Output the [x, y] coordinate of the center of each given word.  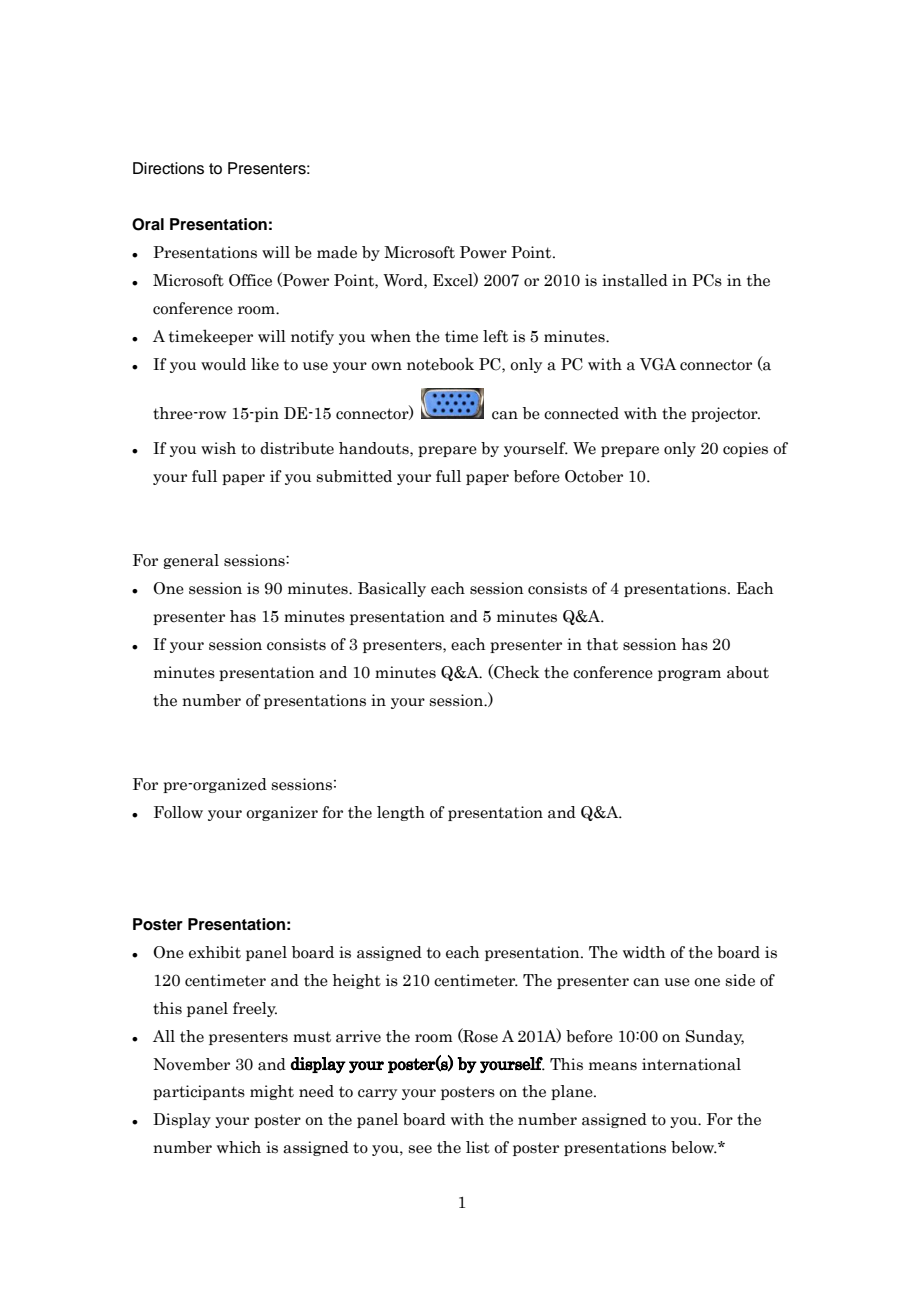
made [337, 252]
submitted [354, 476]
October [594, 476]
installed [635, 280]
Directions [168, 168]
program [689, 675]
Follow [178, 812]
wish [218, 448]
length [401, 813]
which [239, 1147]
